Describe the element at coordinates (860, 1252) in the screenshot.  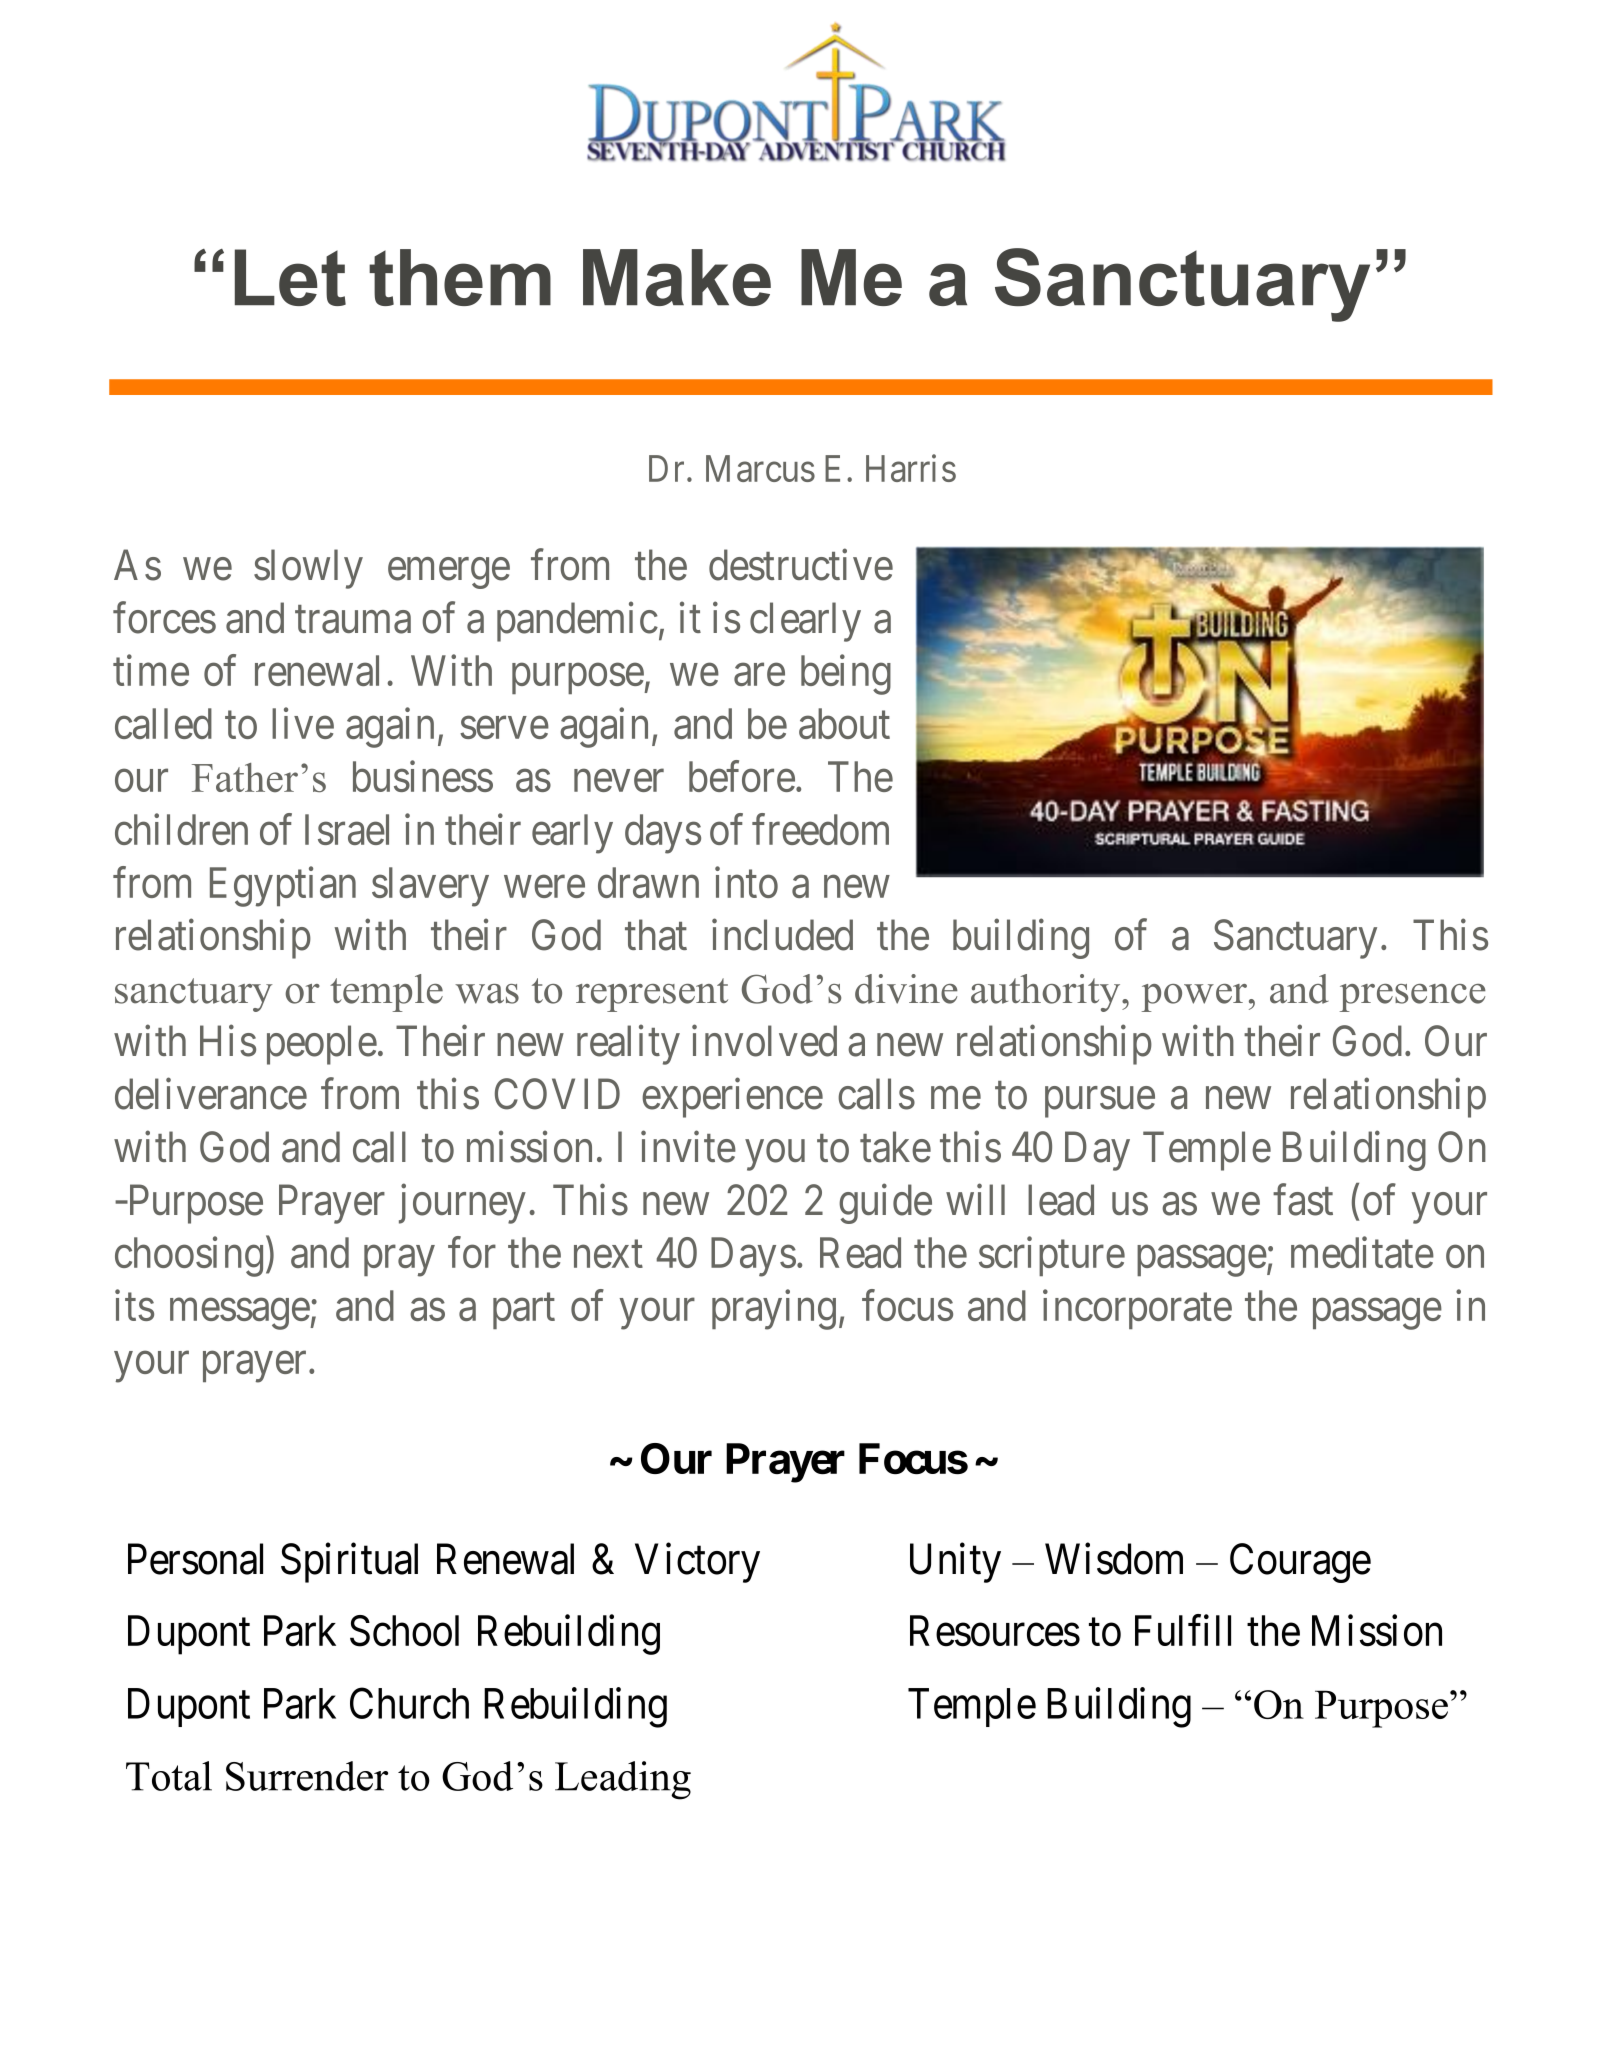
I see `Read` at that location.
